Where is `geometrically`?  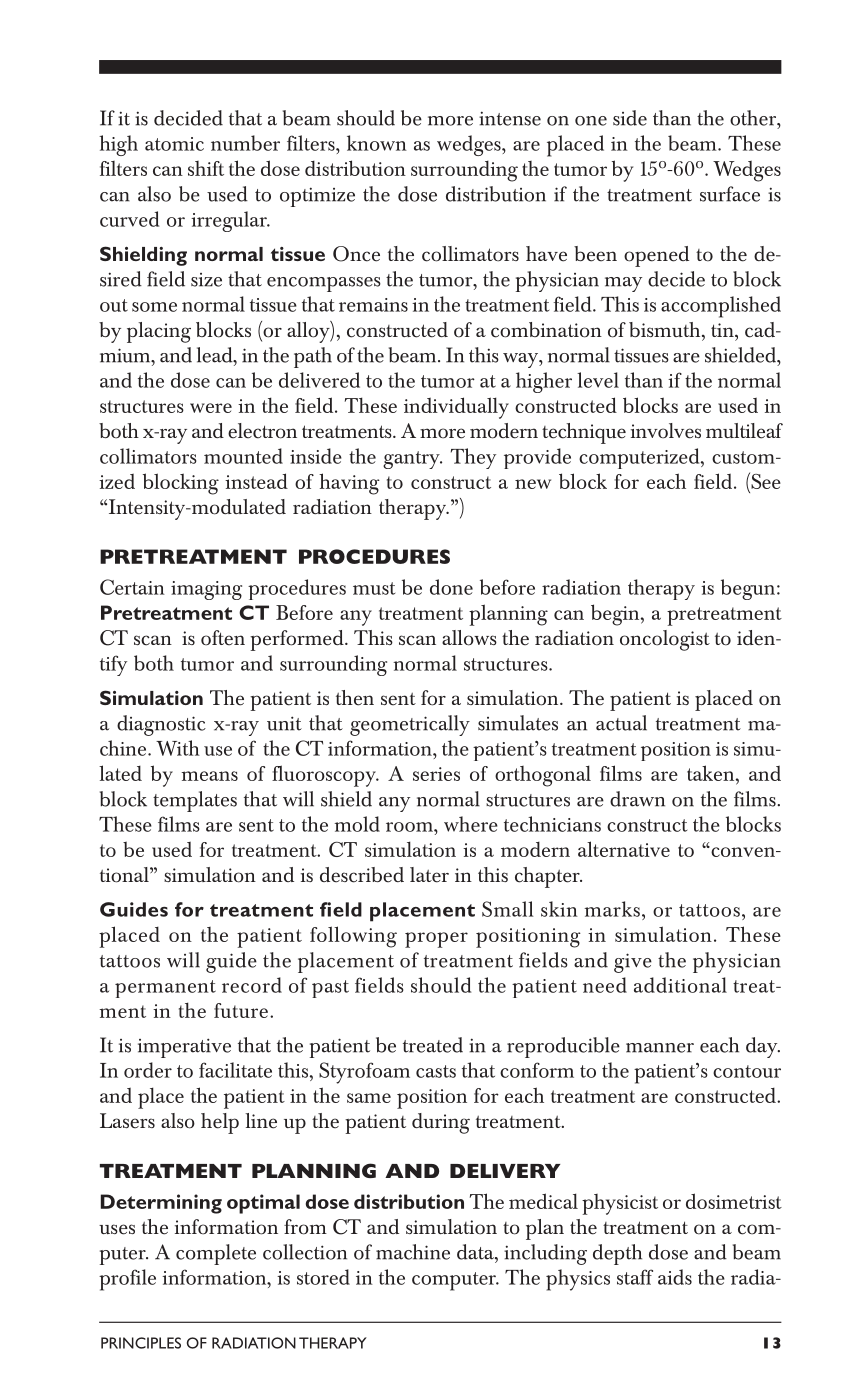 geometrically is located at coordinates (410, 725).
